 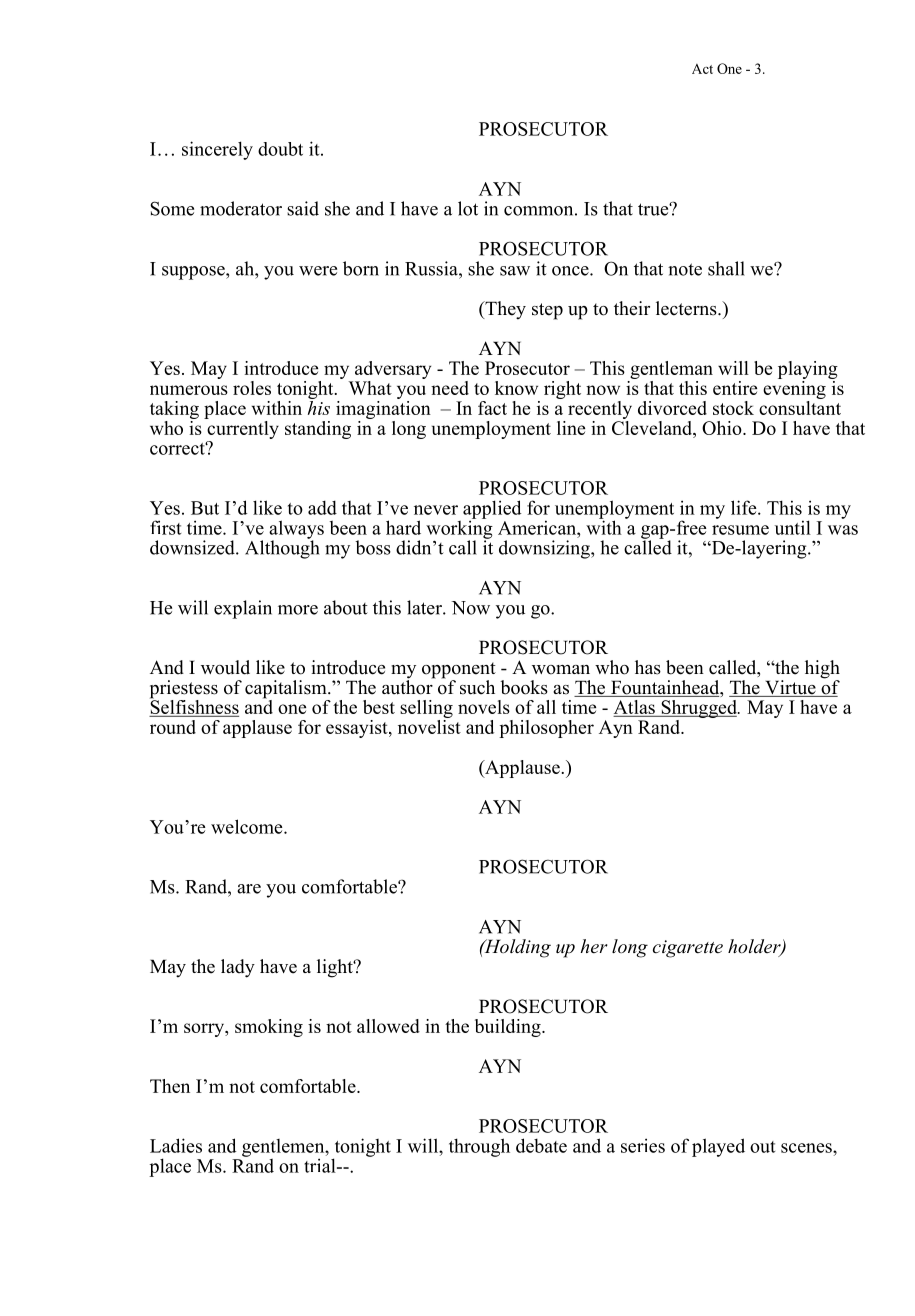 What do you see at coordinates (468, 208) in the screenshot?
I see `lot` at bounding box center [468, 208].
